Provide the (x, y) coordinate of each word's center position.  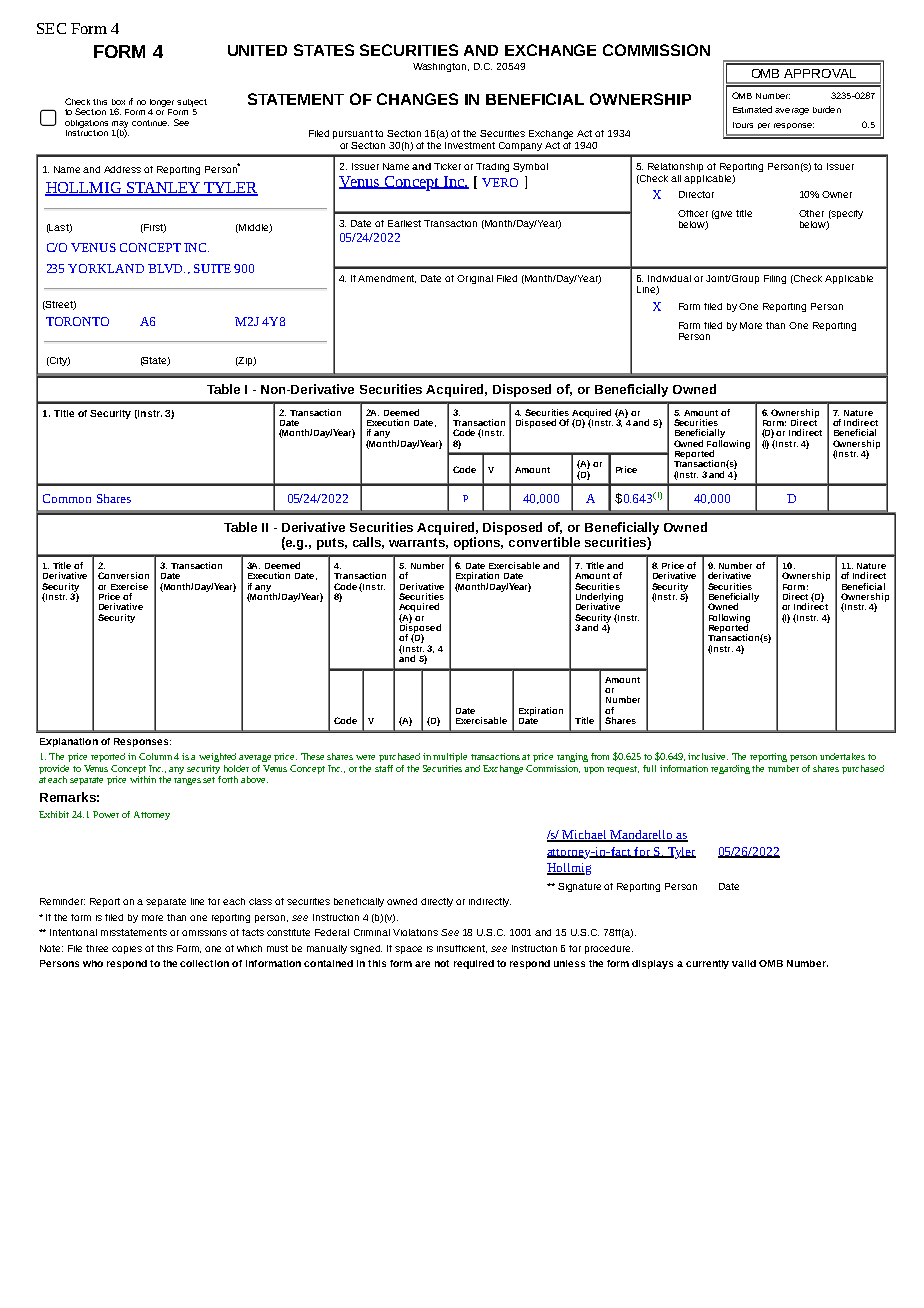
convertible (544, 542)
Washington (441, 67)
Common (67, 498)
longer (162, 103)
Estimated (752, 109)
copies (127, 950)
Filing (775, 279)
